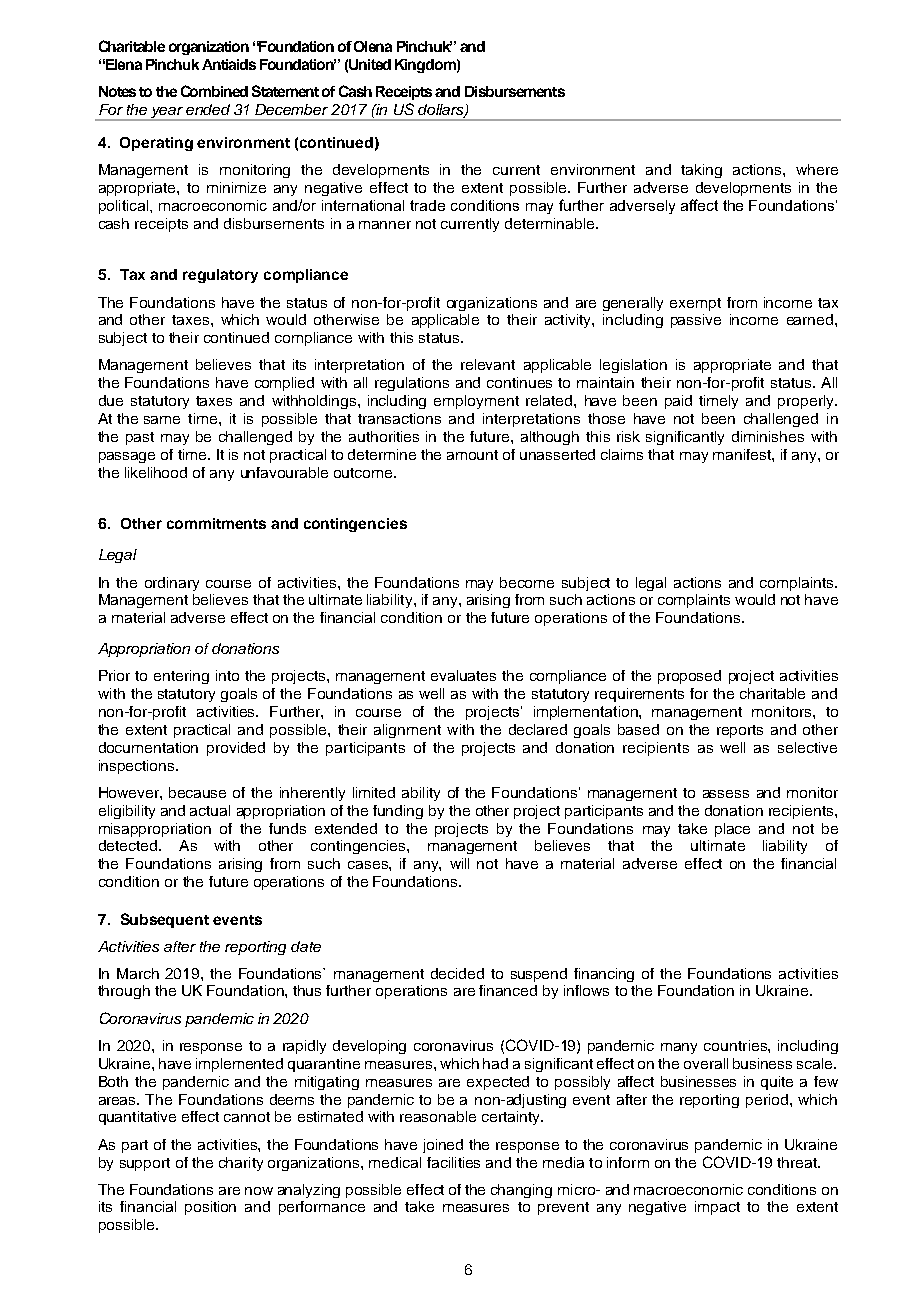 The height and width of the screenshot is (1307, 924). What do you see at coordinates (732, 830) in the screenshot?
I see `place` at bounding box center [732, 830].
